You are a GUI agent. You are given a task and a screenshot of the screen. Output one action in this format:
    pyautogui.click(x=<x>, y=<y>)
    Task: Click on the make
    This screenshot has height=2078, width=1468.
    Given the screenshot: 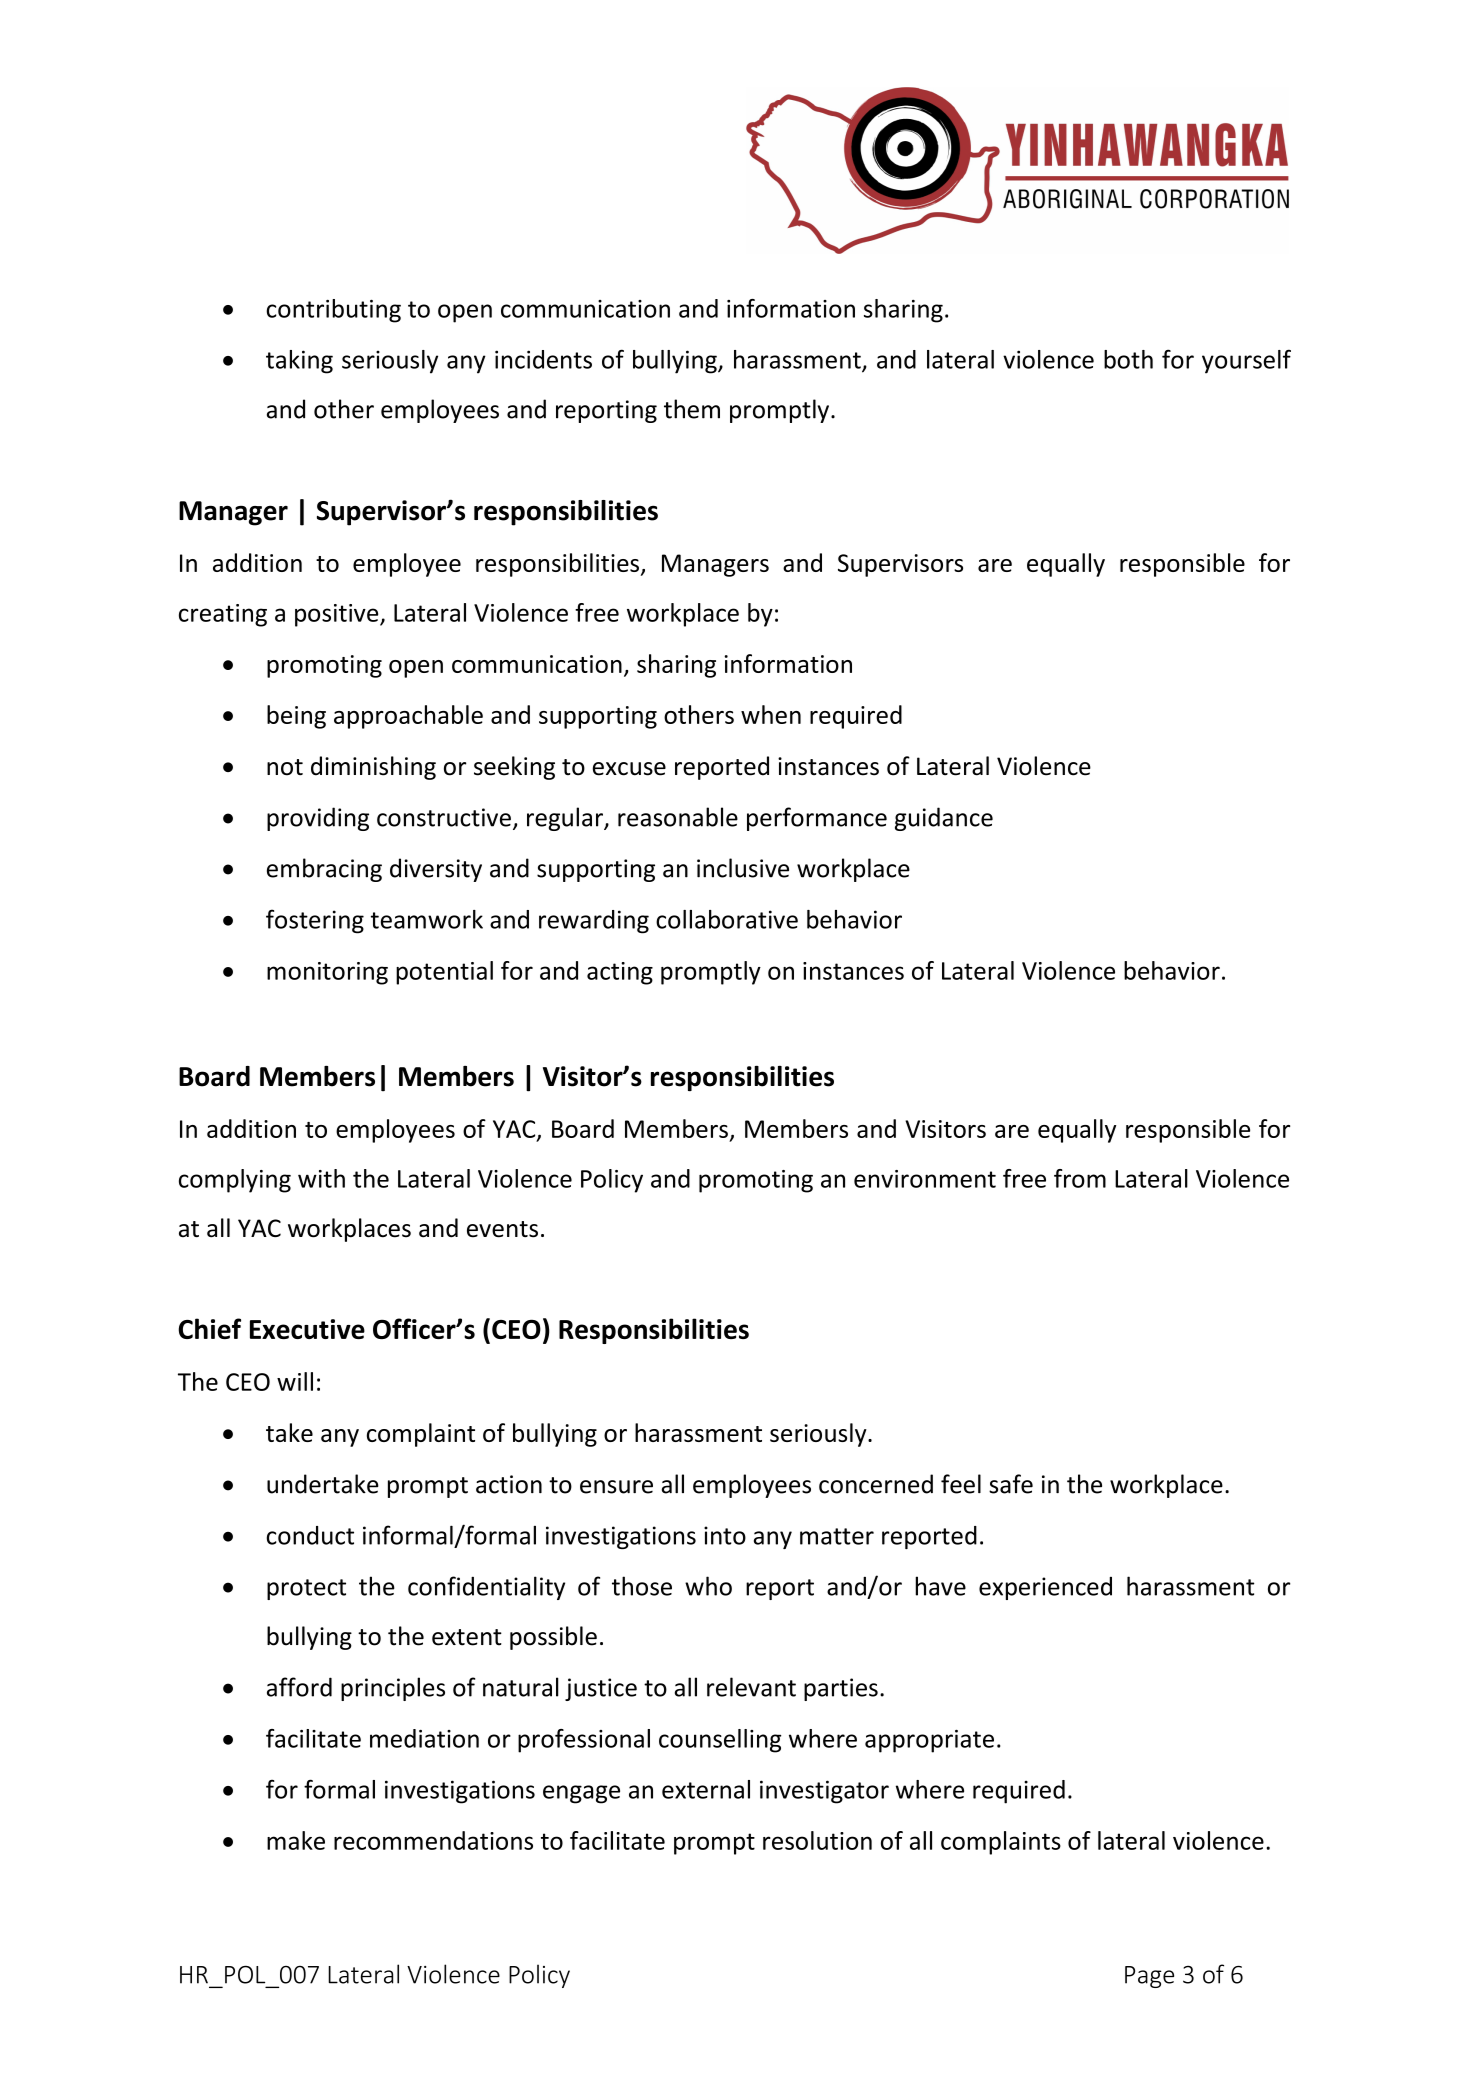 What is the action you would take?
    pyautogui.click(x=296, y=1840)
